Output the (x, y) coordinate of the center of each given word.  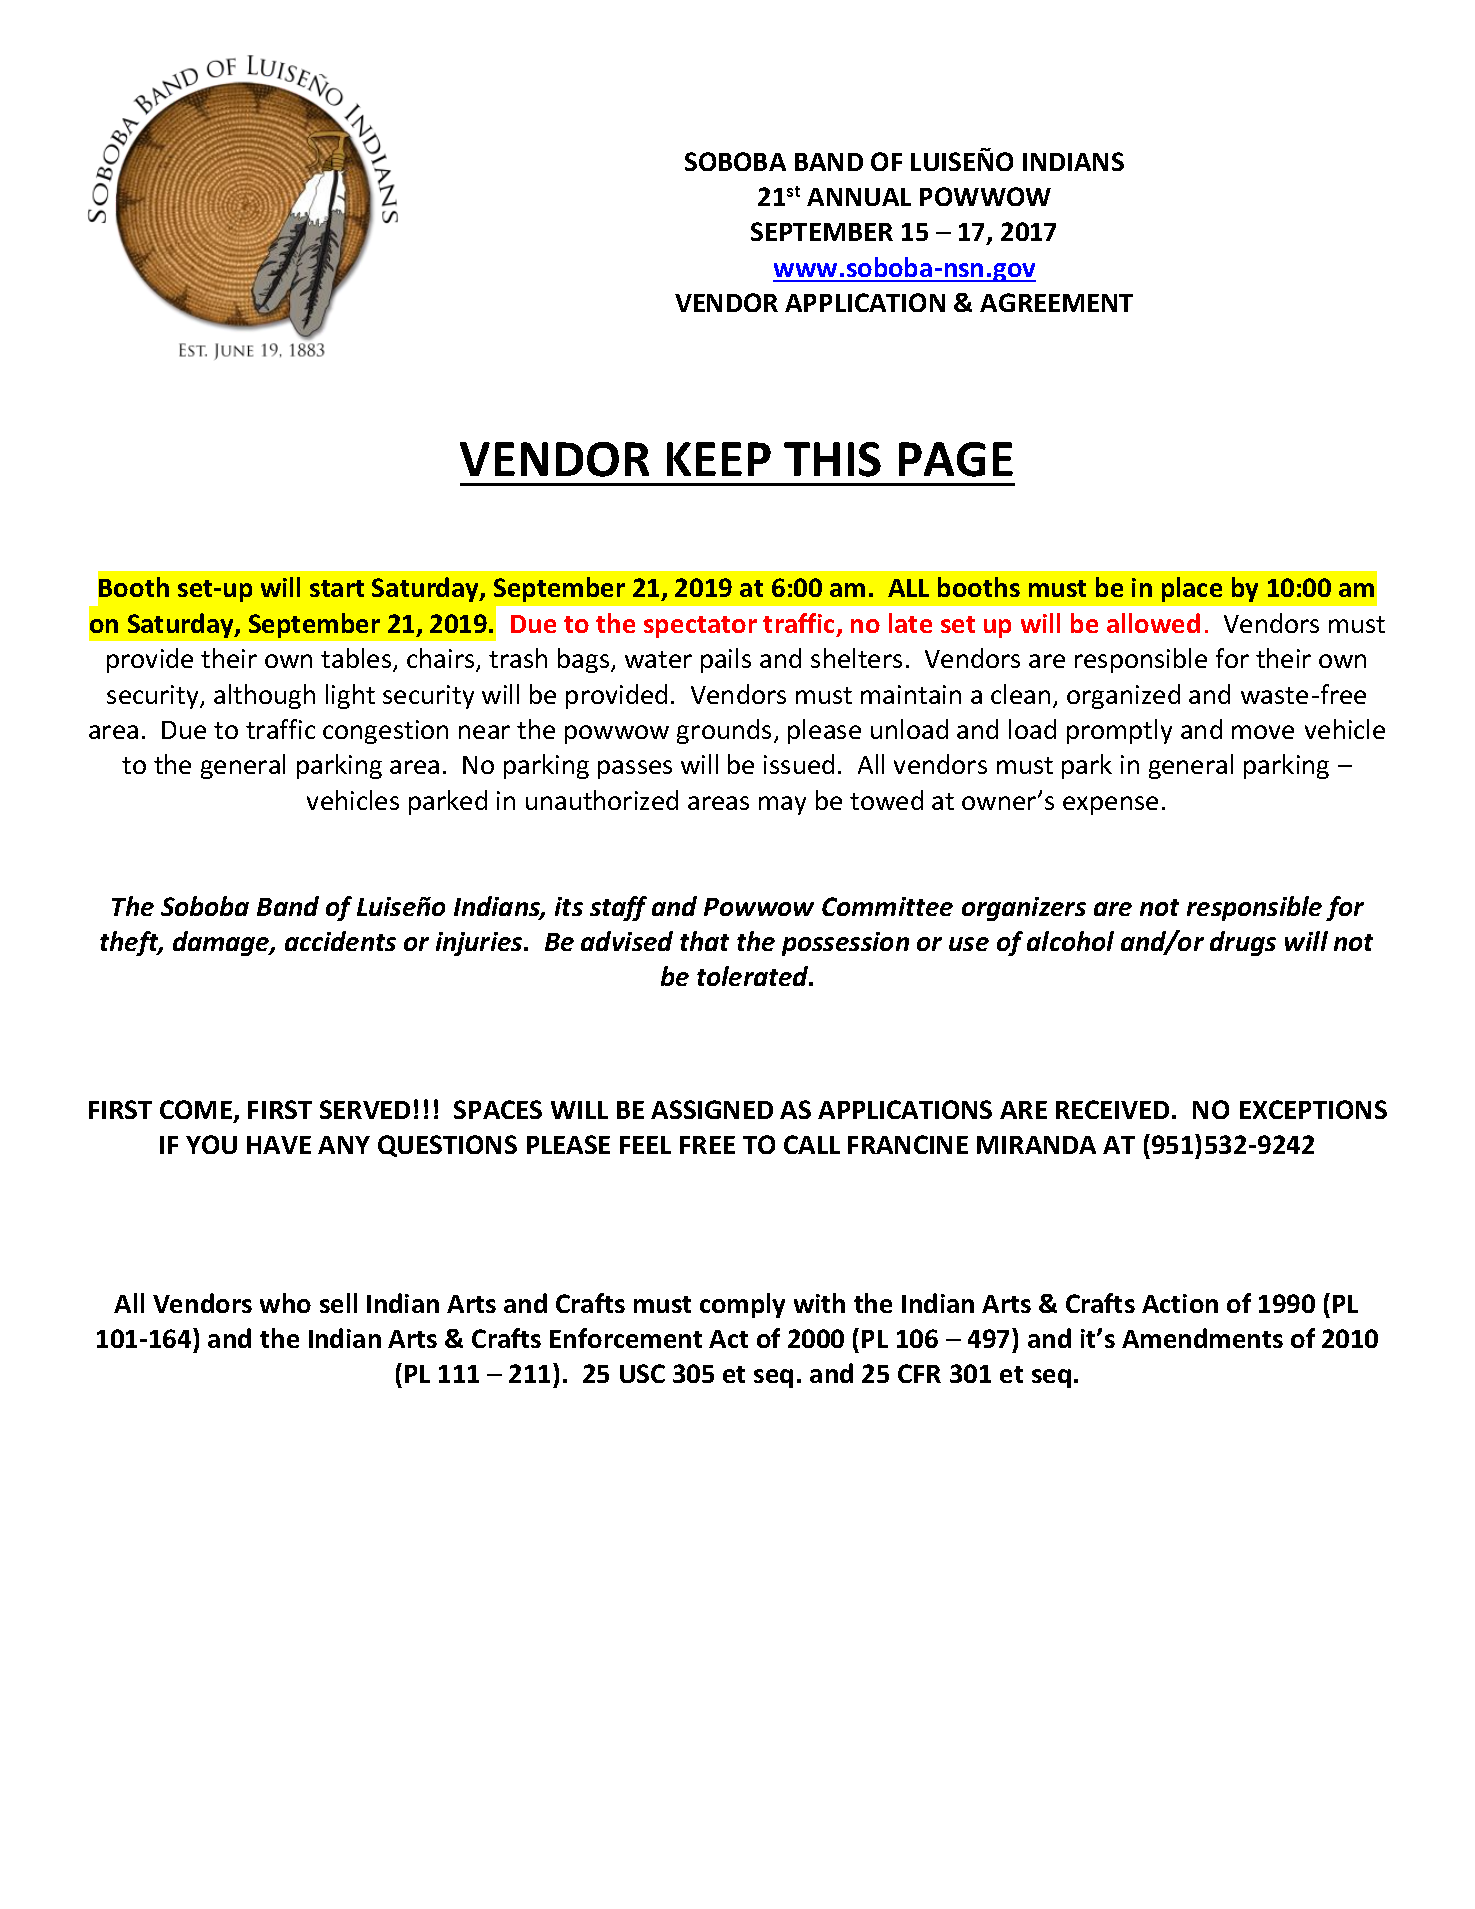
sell (338, 1303)
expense (1110, 805)
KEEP (719, 459)
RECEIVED (1112, 1109)
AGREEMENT (1056, 302)
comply (742, 1305)
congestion (385, 732)
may (782, 805)
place (1192, 589)
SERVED (365, 1109)
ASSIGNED (712, 1109)
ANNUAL (859, 197)
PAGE (956, 459)
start (337, 588)
